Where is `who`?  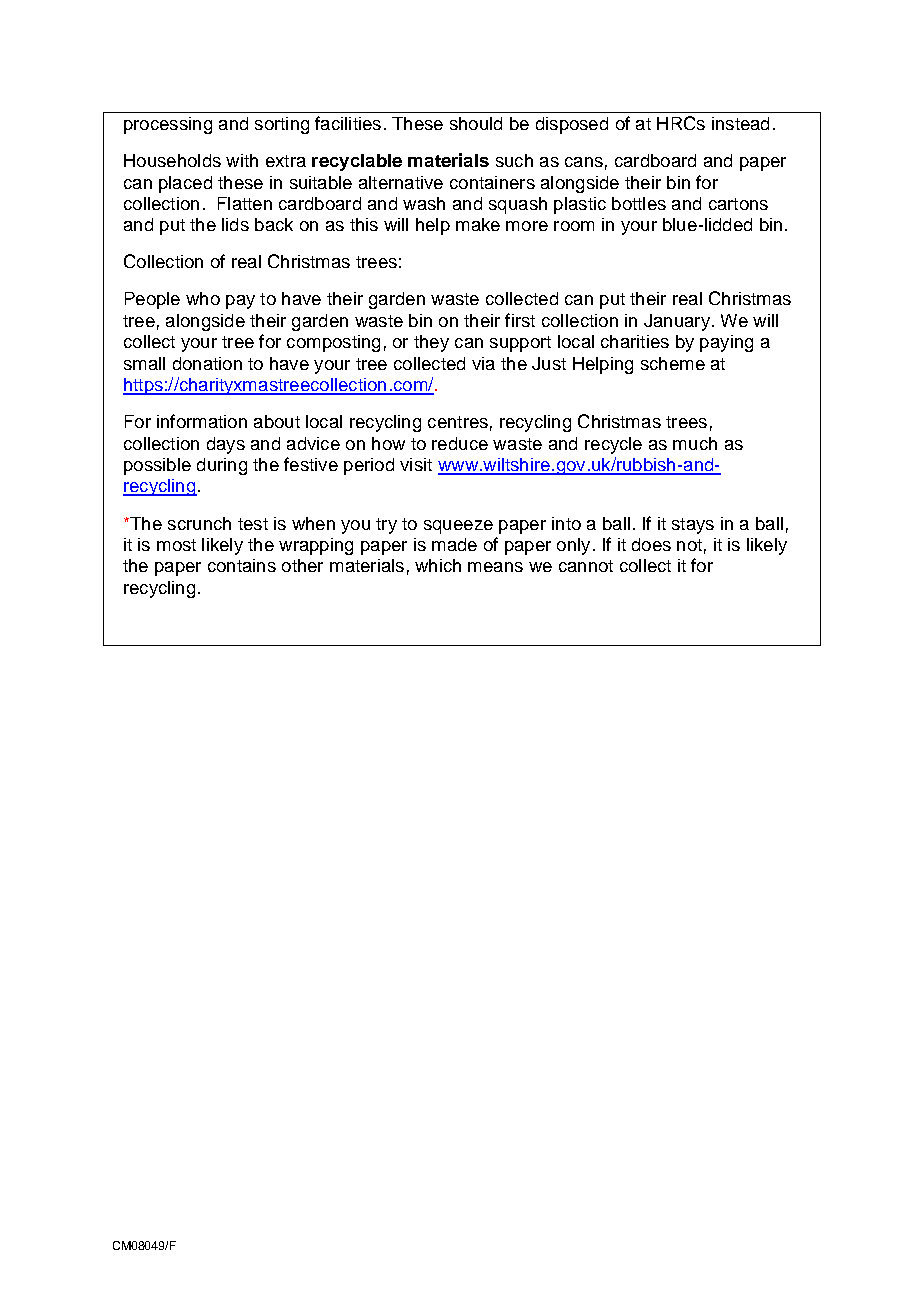 who is located at coordinates (203, 298).
